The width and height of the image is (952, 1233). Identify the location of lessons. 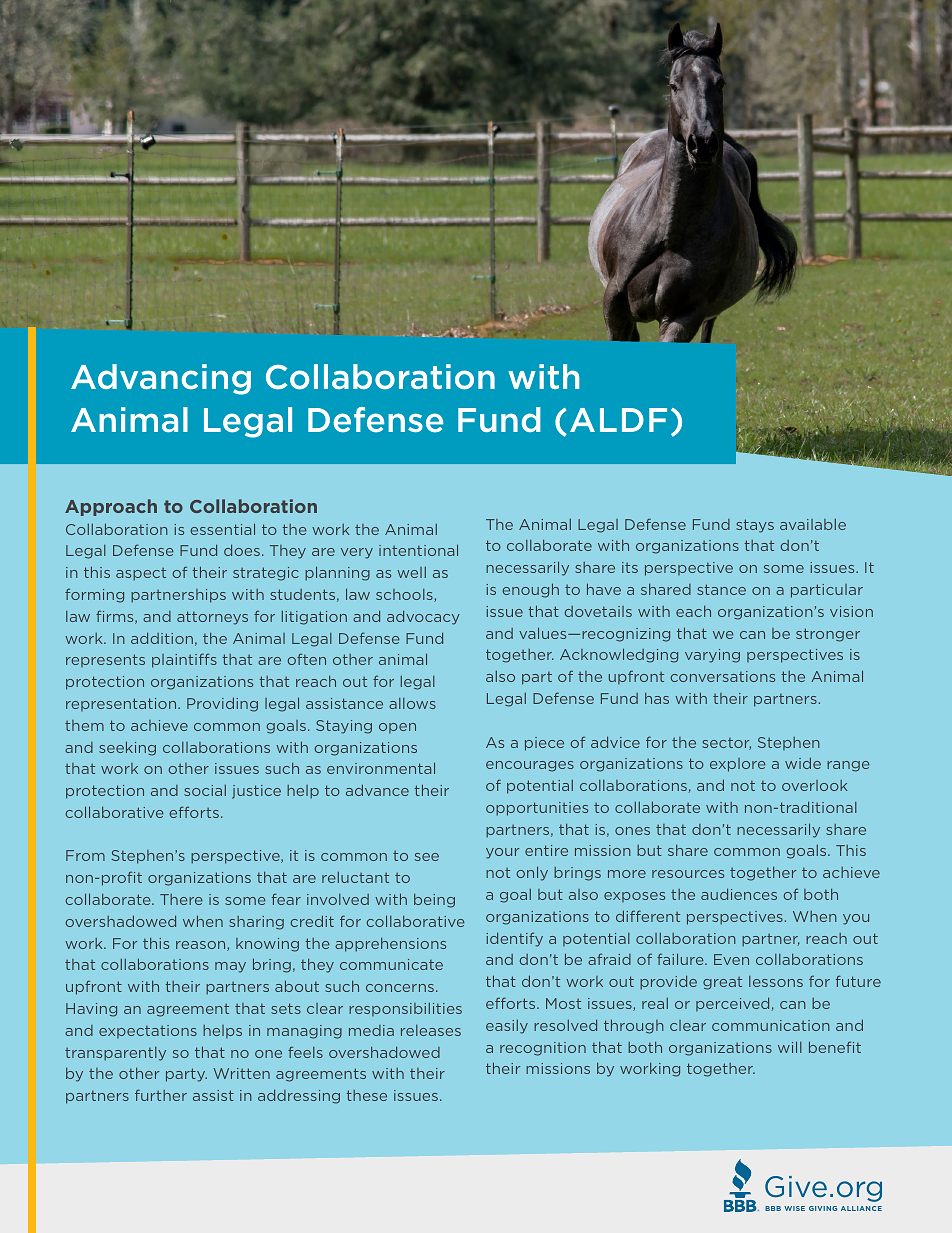
(776, 981).
